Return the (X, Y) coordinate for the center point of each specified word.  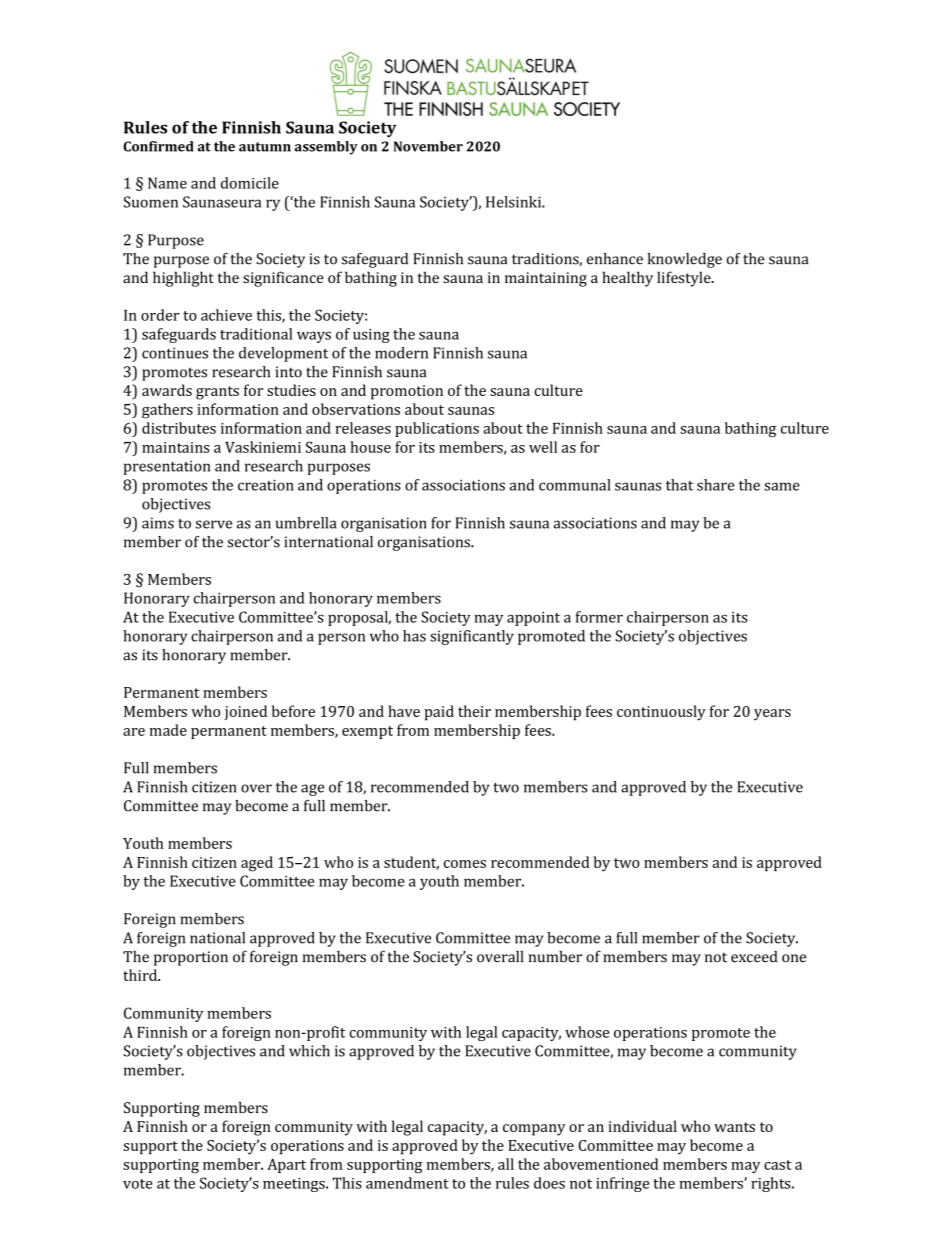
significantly (472, 637)
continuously (661, 713)
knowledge (684, 260)
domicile (250, 183)
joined (246, 712)
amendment (407, 1183)
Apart (286, 1165)
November (428, 146)
